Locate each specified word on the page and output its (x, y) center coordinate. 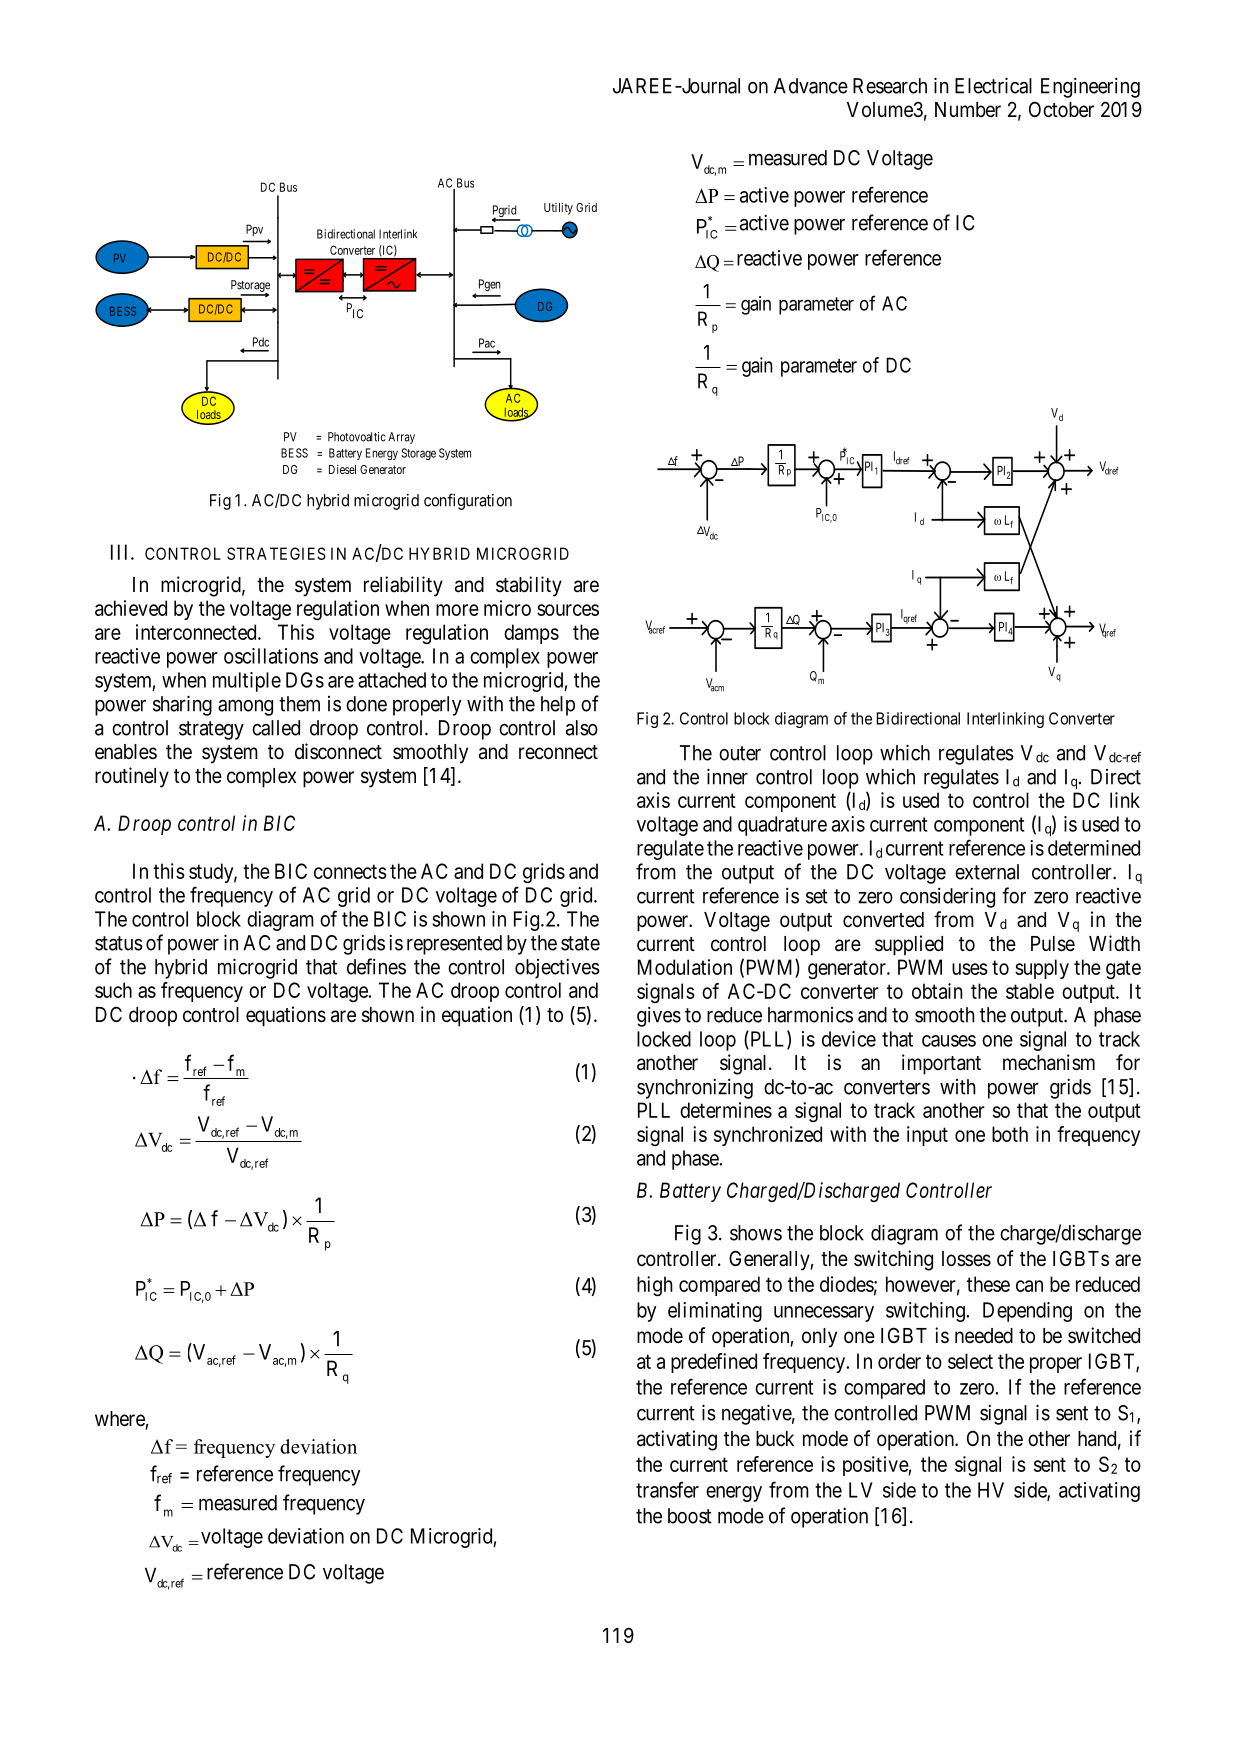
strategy (211, 730)
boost (690, 1516)
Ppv (254, 230)
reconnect (558, 752)
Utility (558, 209)
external (987, 872)
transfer (667, 1489)
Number (968, 110)
